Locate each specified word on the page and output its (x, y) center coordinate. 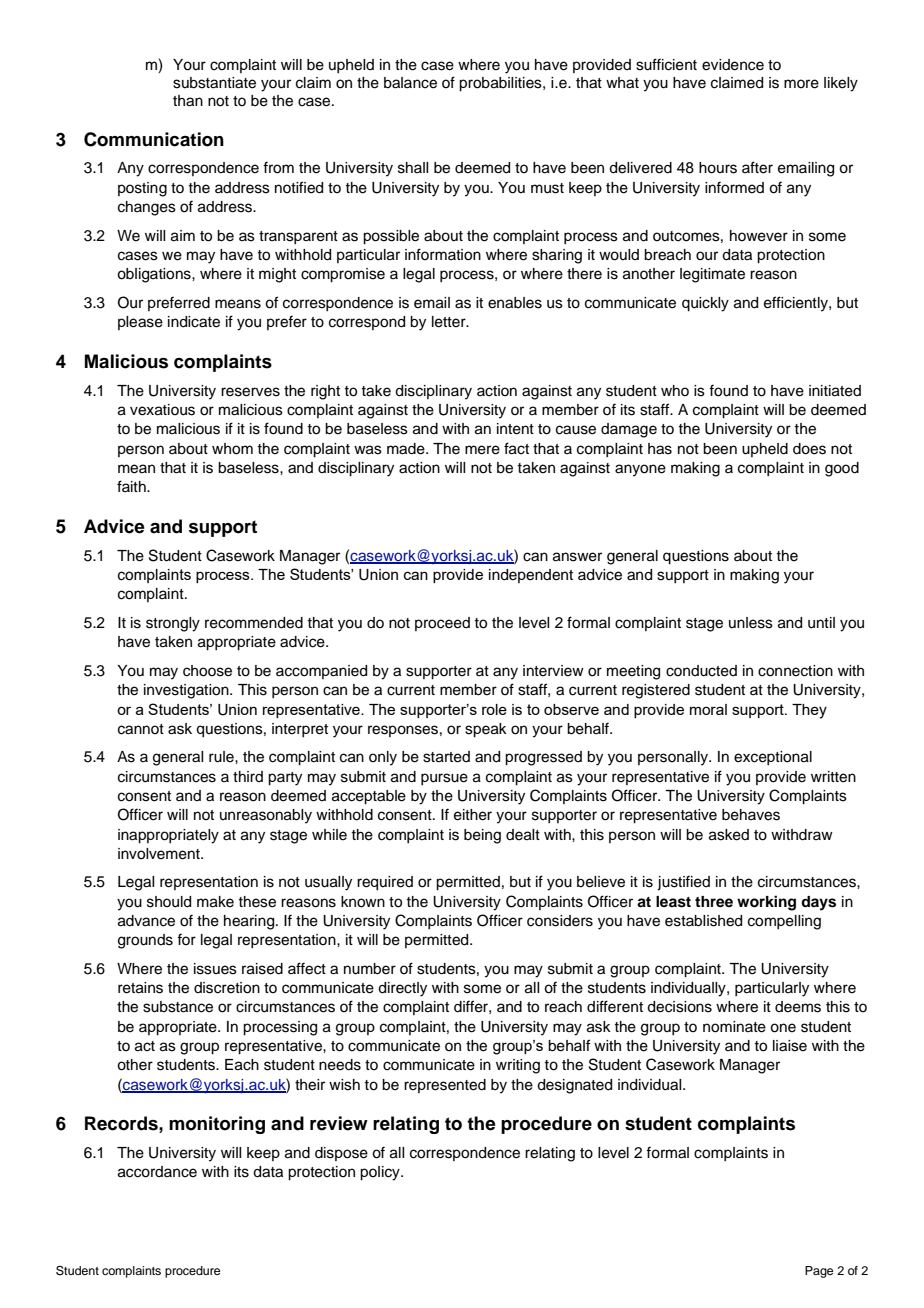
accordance (157, 1172)
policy (381, 1173)
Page (819, 1272)
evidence (733, 65)
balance (410, 83)
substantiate (214, 83)
